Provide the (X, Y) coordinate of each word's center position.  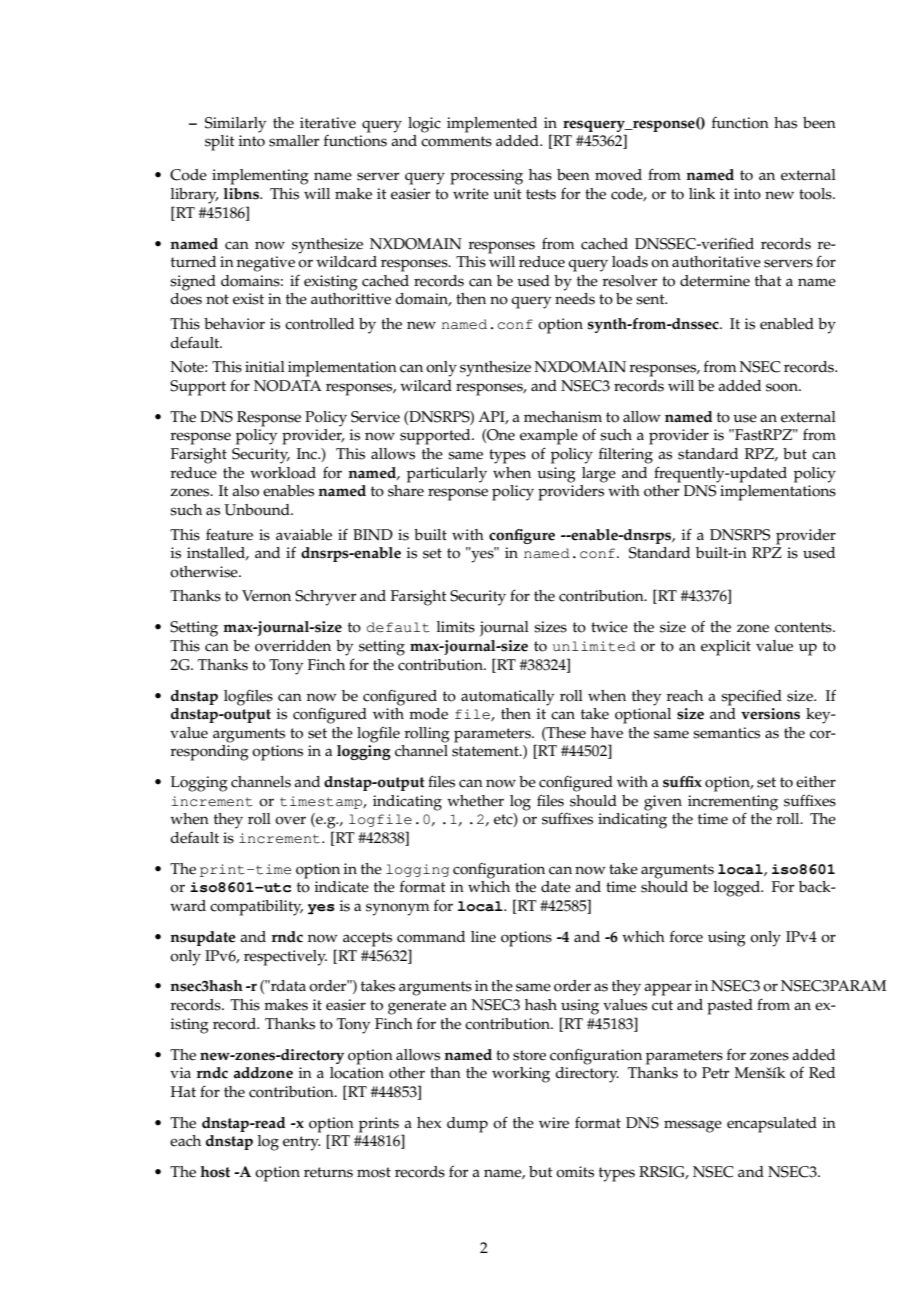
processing (486, 177)
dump (467, 1125)
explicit (726, 648)
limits (456, 627)
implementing (260, 177)
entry (301, 1143)
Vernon (266, 596)
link (702, 193)
